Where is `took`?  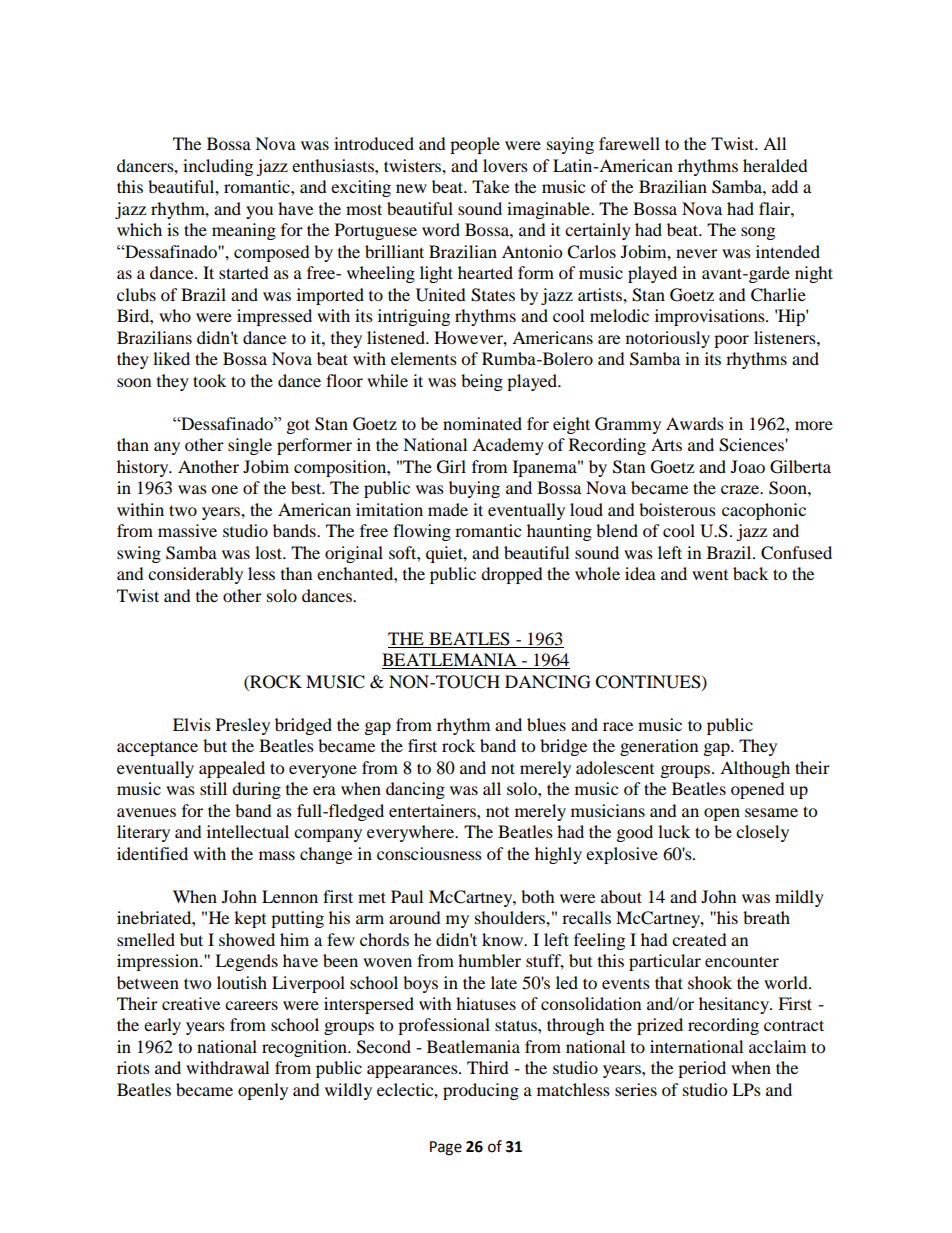
took is located at coordinates (209, 380).
